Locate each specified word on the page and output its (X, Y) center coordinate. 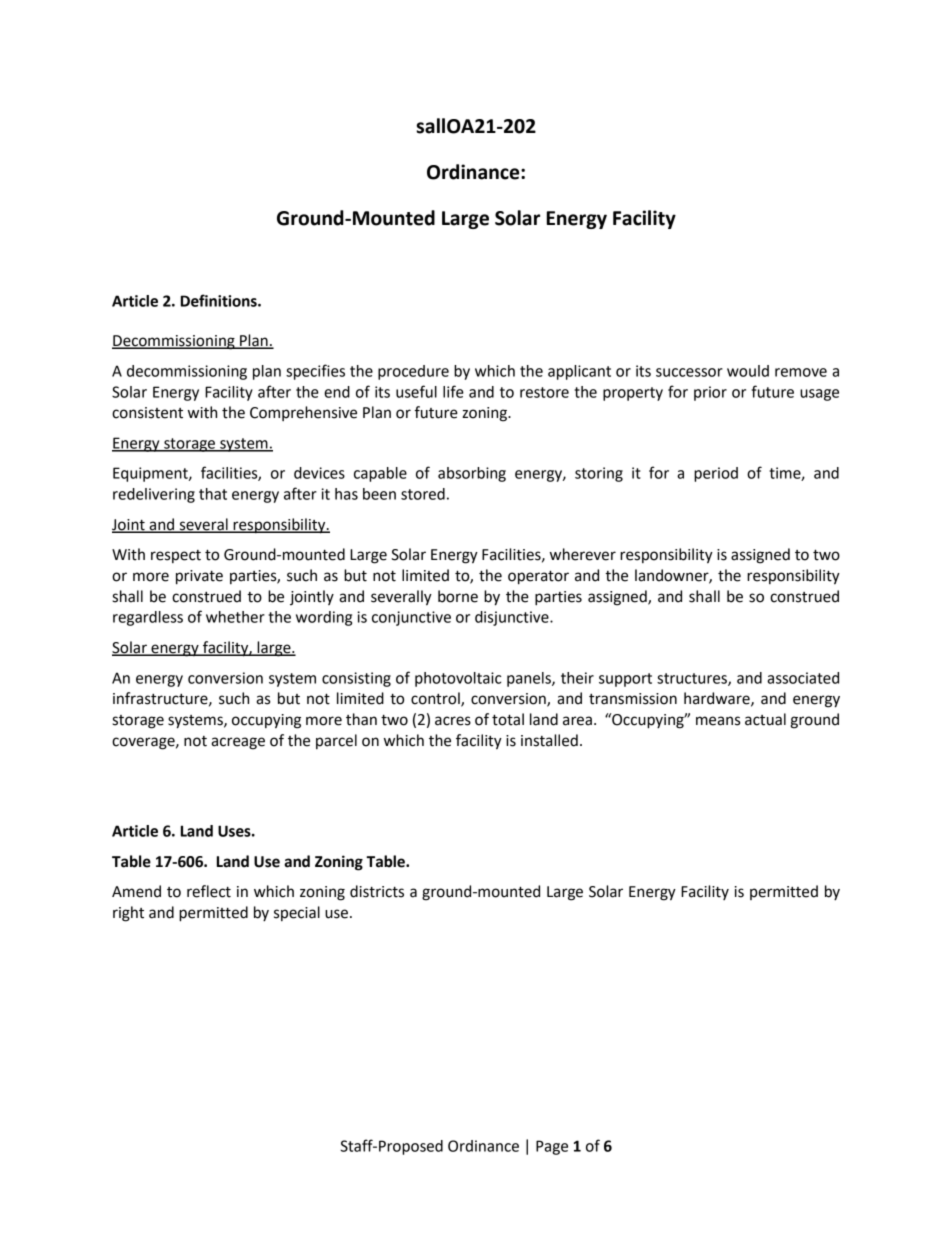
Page (552, 1147)
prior (710, 393)
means (718, 721)
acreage (238, 743)
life (453, 391)
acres (453, 721)
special (297, 913)
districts (377, 891)
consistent (147, 413)
